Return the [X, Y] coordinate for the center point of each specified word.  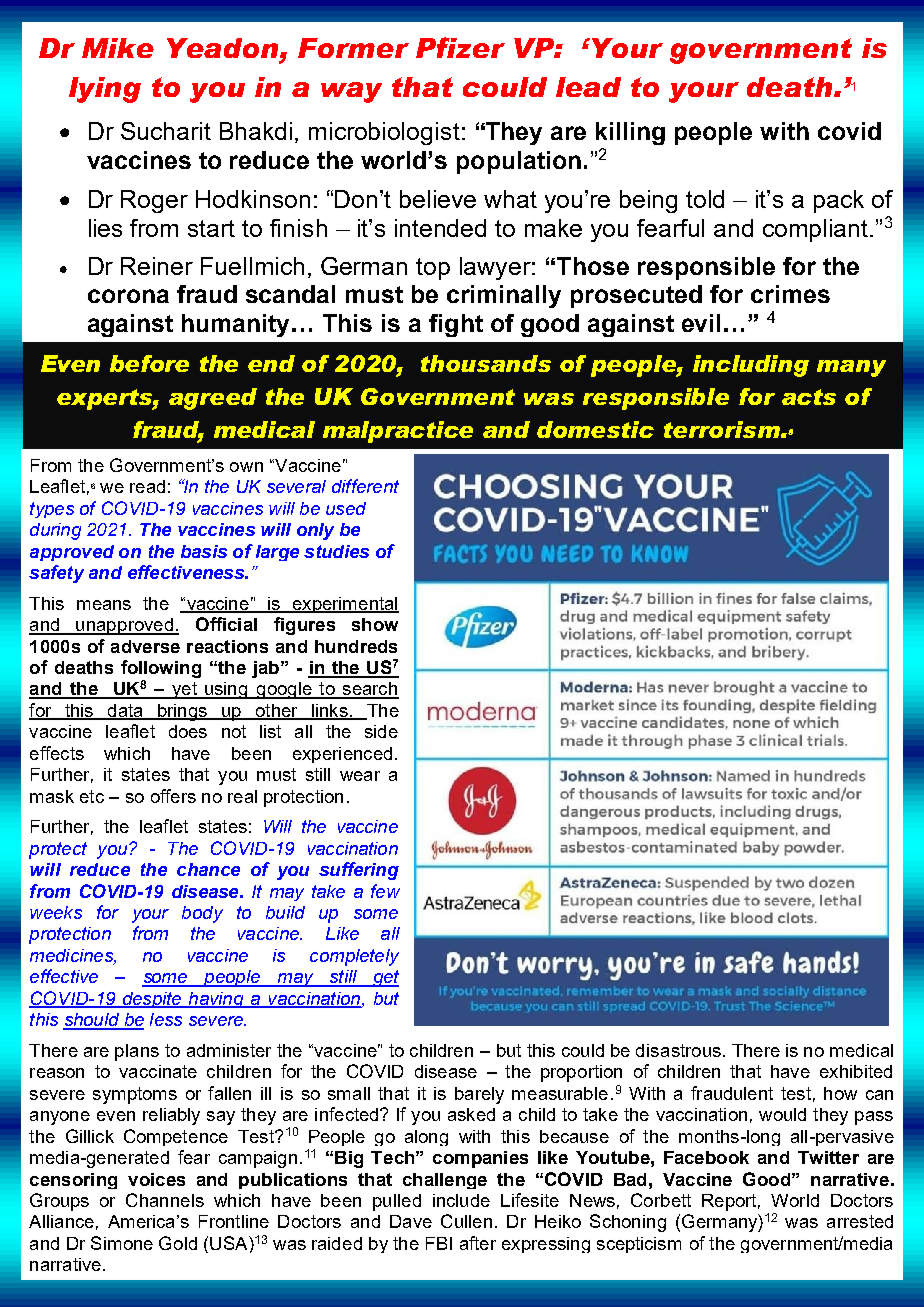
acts [809, 397]
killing [630, 133]
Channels [165, 1200]
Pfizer [460, 47]
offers [173, 796]
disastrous [678, 1050]
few [385, 891]
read [147, 486]
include [461, 1200]
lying [105, 90]
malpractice [398, 432]
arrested [860, 1221]
